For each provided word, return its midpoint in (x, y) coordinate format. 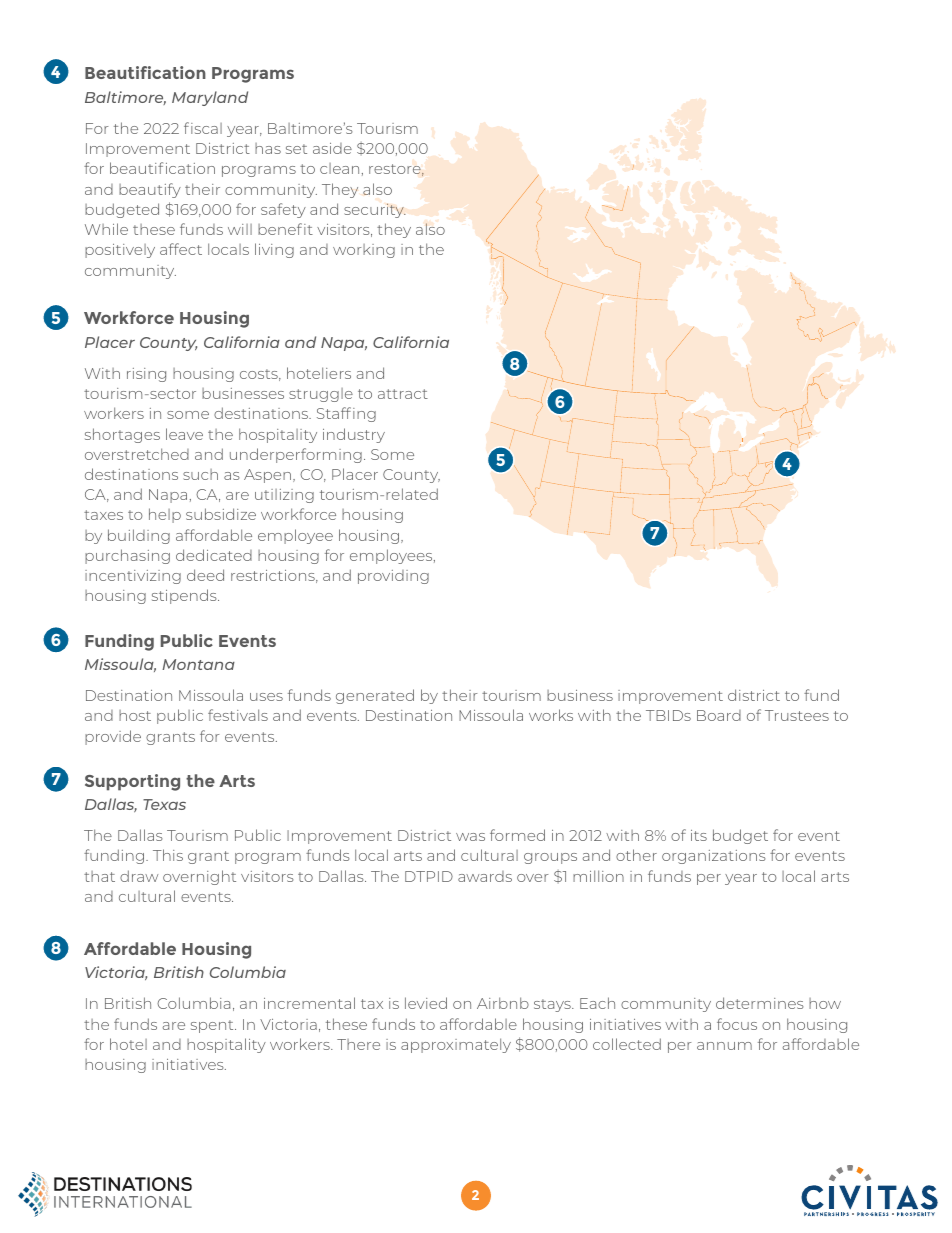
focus (737, 1024)
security (375, 210)
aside (332, 148)
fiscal (203, 128)
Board (719, 715)
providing (393, 577)
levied (426, 1003)
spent (213, 1026)
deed (205, 575)
